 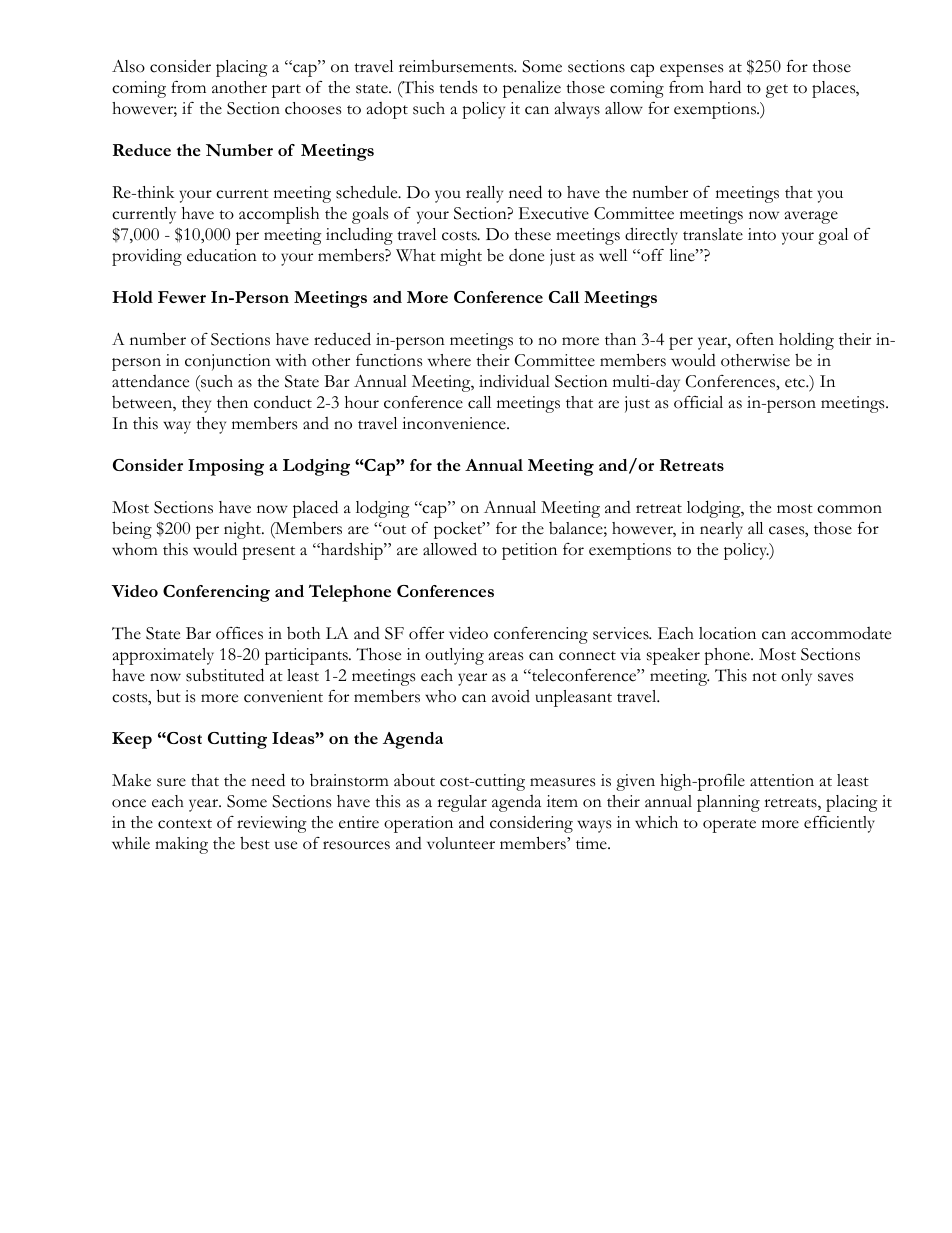 What do you see at coordinates (185, 824) in the document?
I see `context` at bounding box center [185, 824].
